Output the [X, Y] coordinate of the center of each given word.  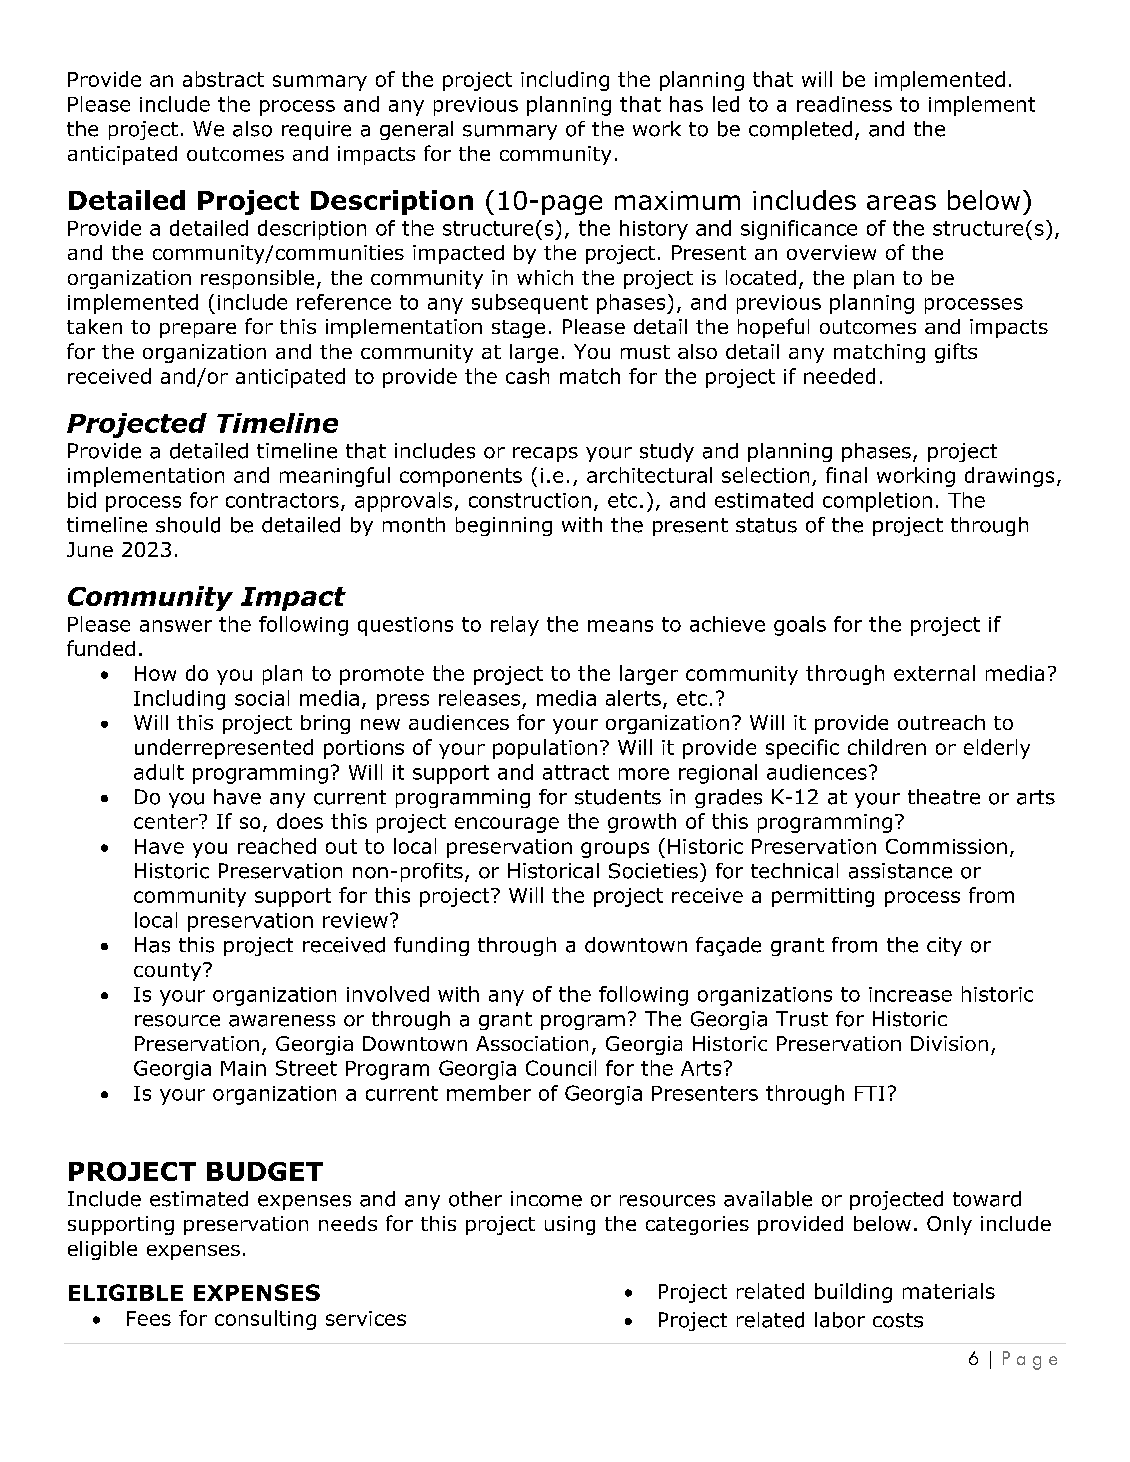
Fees [149, 1318]
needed [839, 376]
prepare [198, 330]
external [934, 673]
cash [527, 376]
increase [910, 994]
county [169, 972]
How [155, 673]
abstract [223, 79]
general [416, 130]
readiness [844, 104]
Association [532, 1043]
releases [479, 698]
